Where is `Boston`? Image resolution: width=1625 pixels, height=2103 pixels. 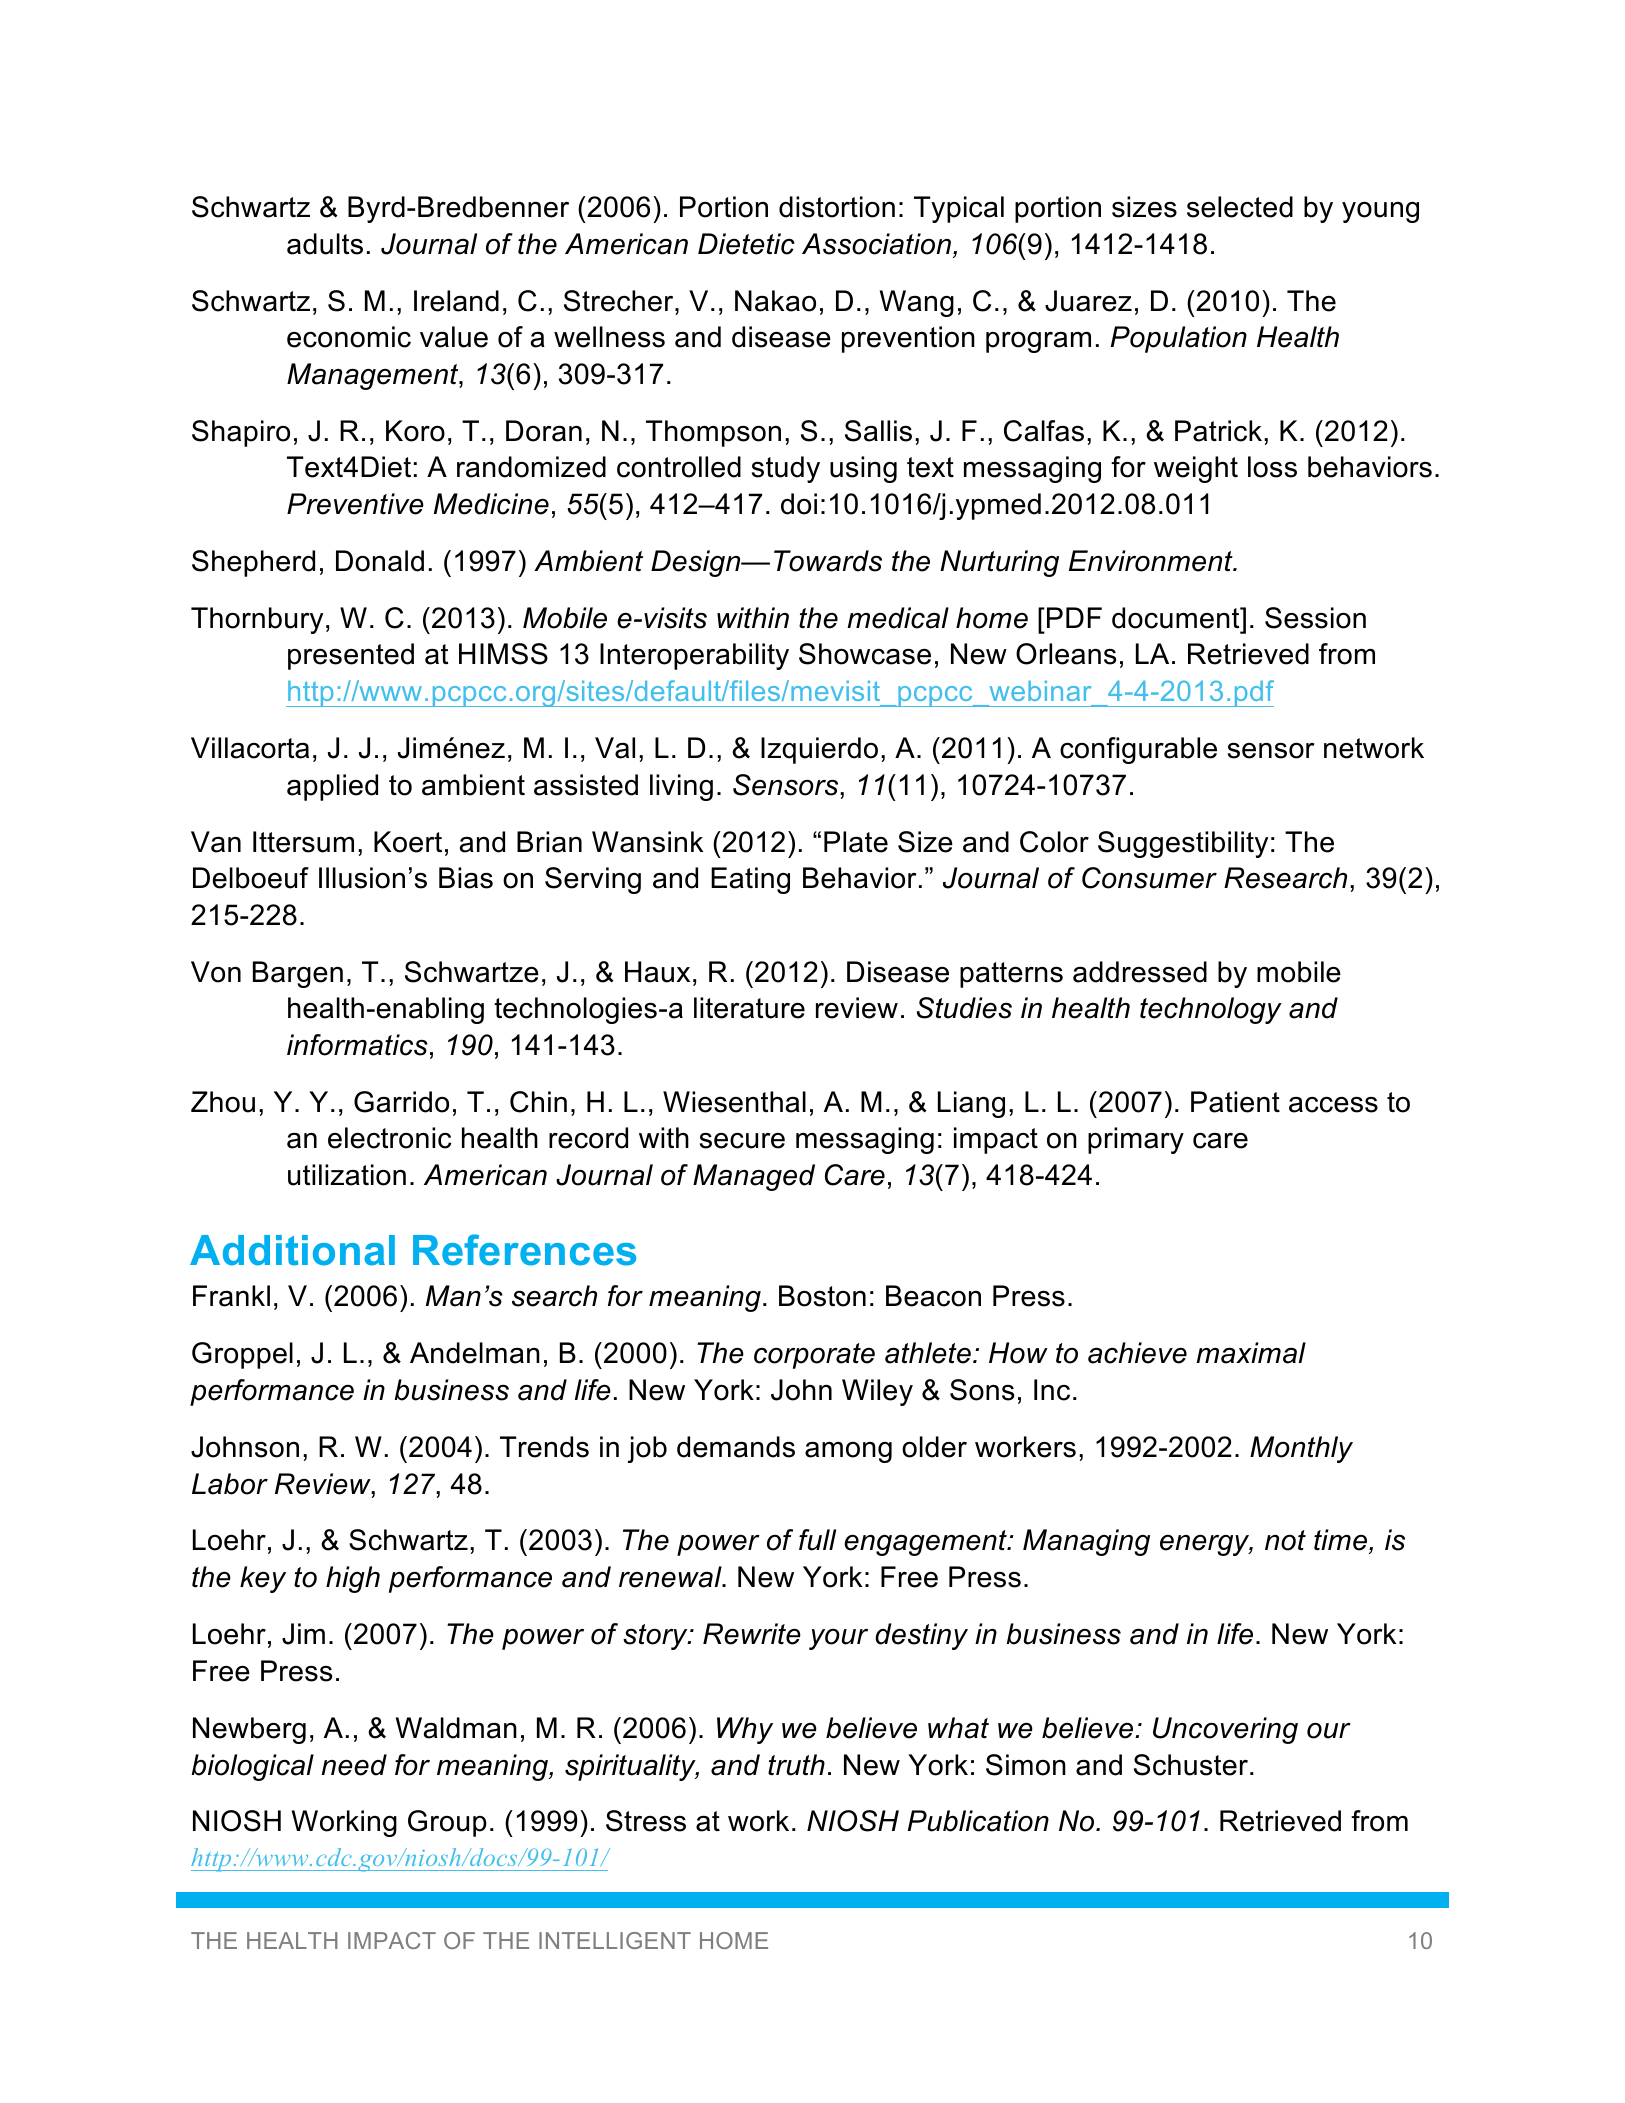
Boston is located at coordinates (822, 1296).
